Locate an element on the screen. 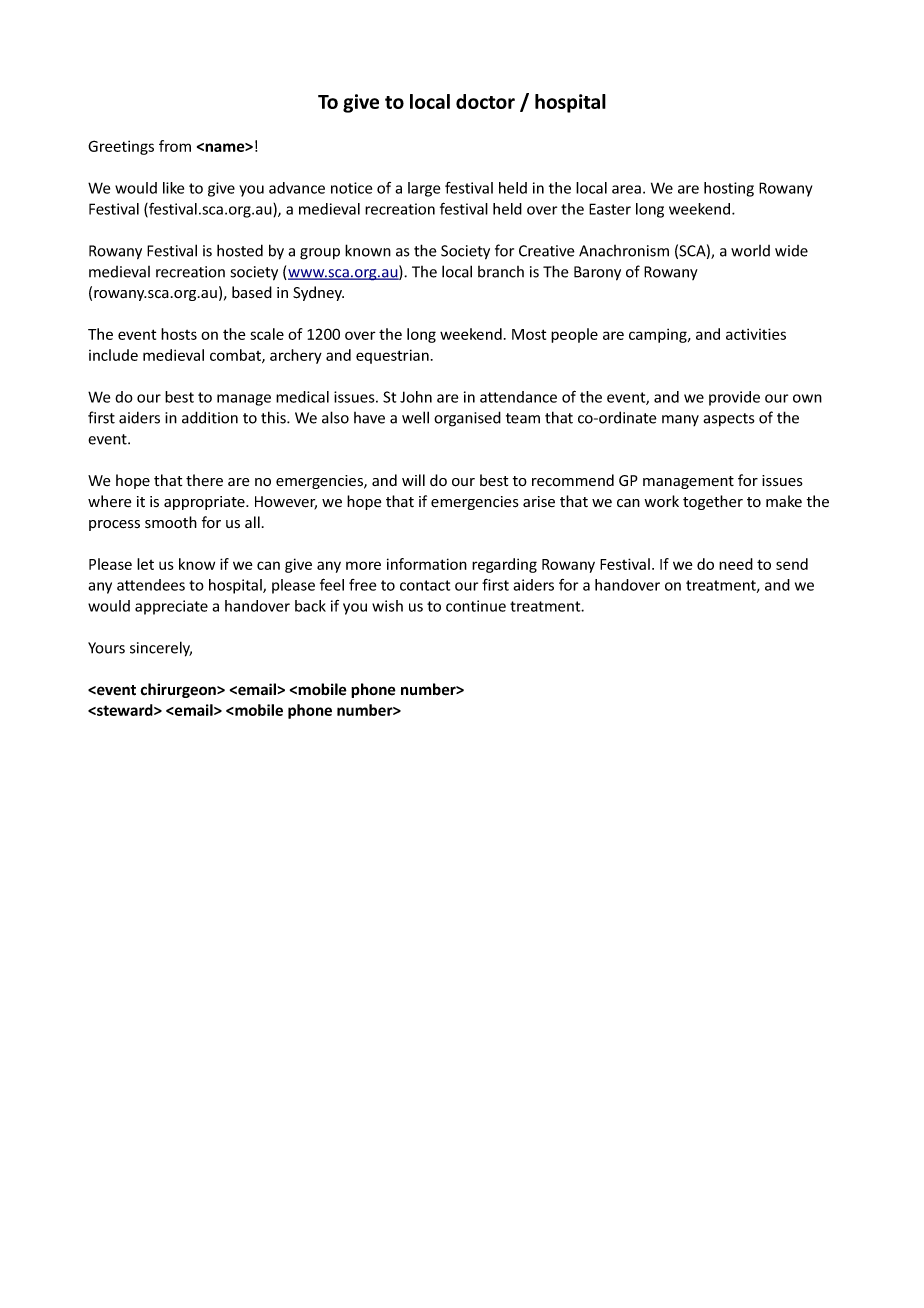  need is located at coordinates (736, 564).
